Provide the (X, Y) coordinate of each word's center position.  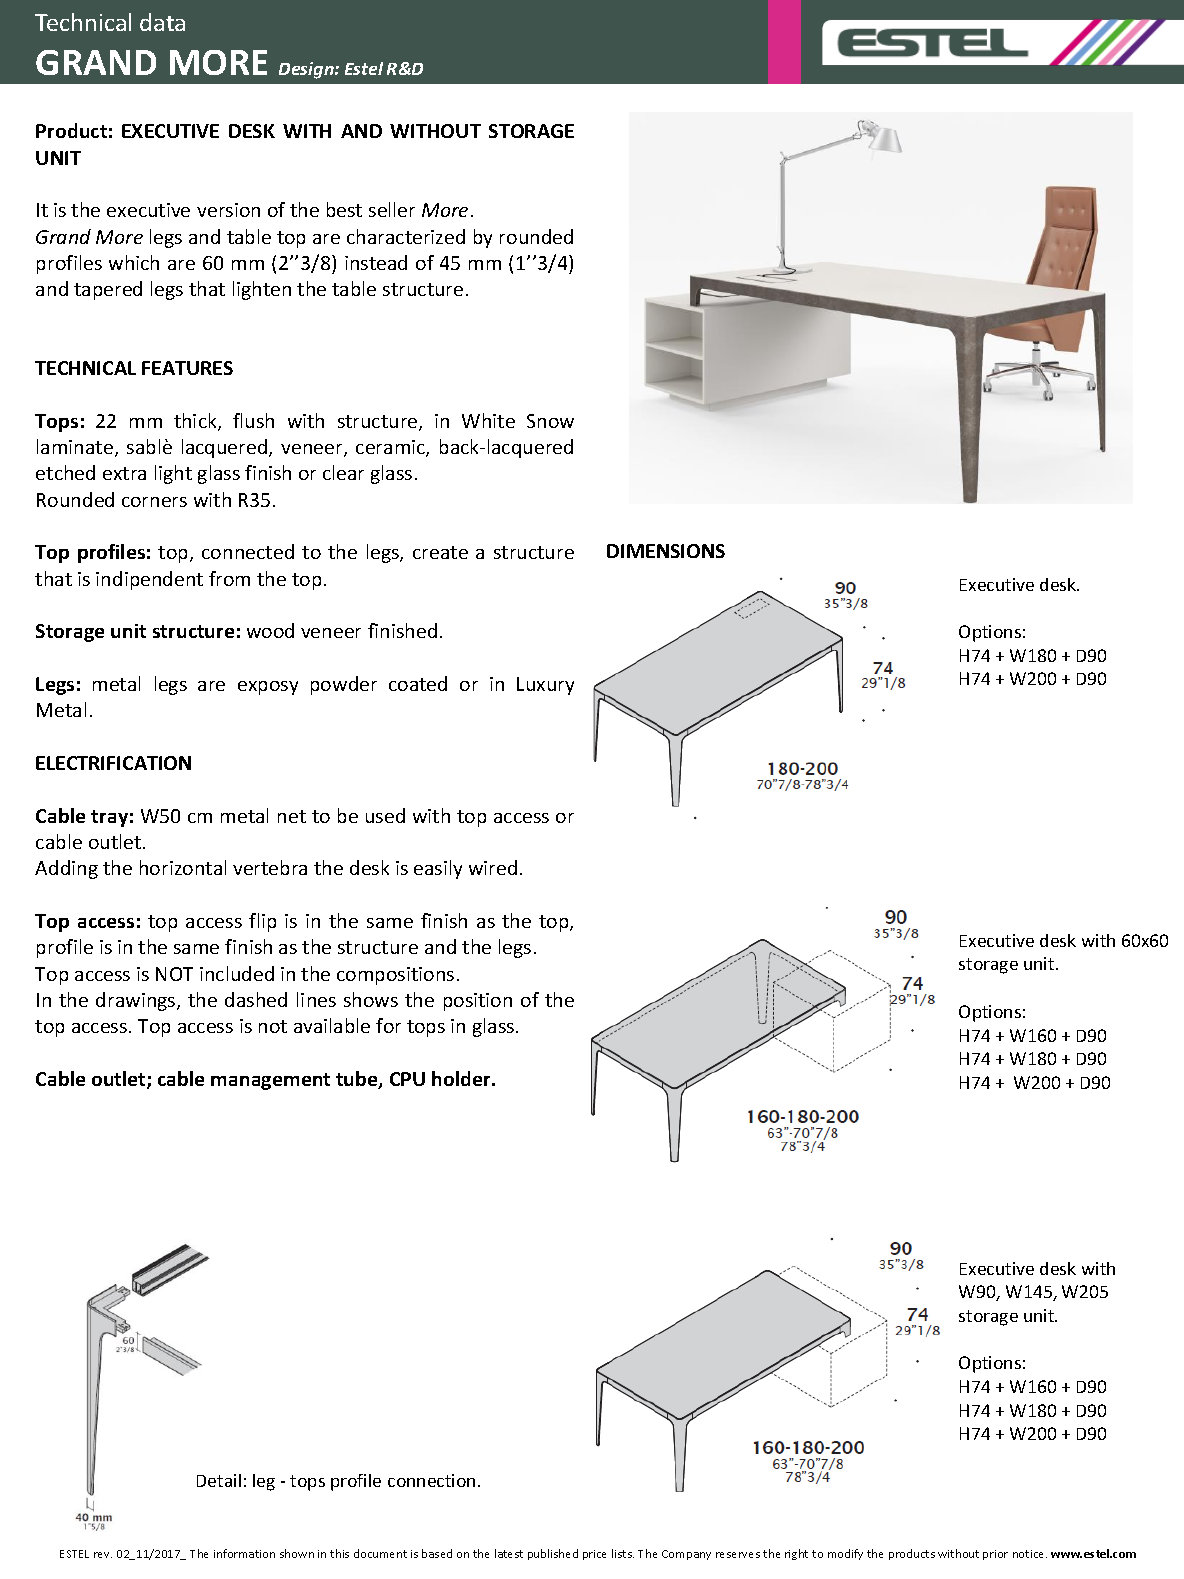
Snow (550, 421)
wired (493, 867)
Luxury (545, 686)
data (162, 22)
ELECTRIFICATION (113, 763)
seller (392, 209)
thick (196, 422)
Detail (219, 1480)
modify (845, 1554)
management (270, 1081)
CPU (407, 1079)
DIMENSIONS (666, 551)
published (553, 1554)
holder (462, 1078)
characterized (406, 236)
